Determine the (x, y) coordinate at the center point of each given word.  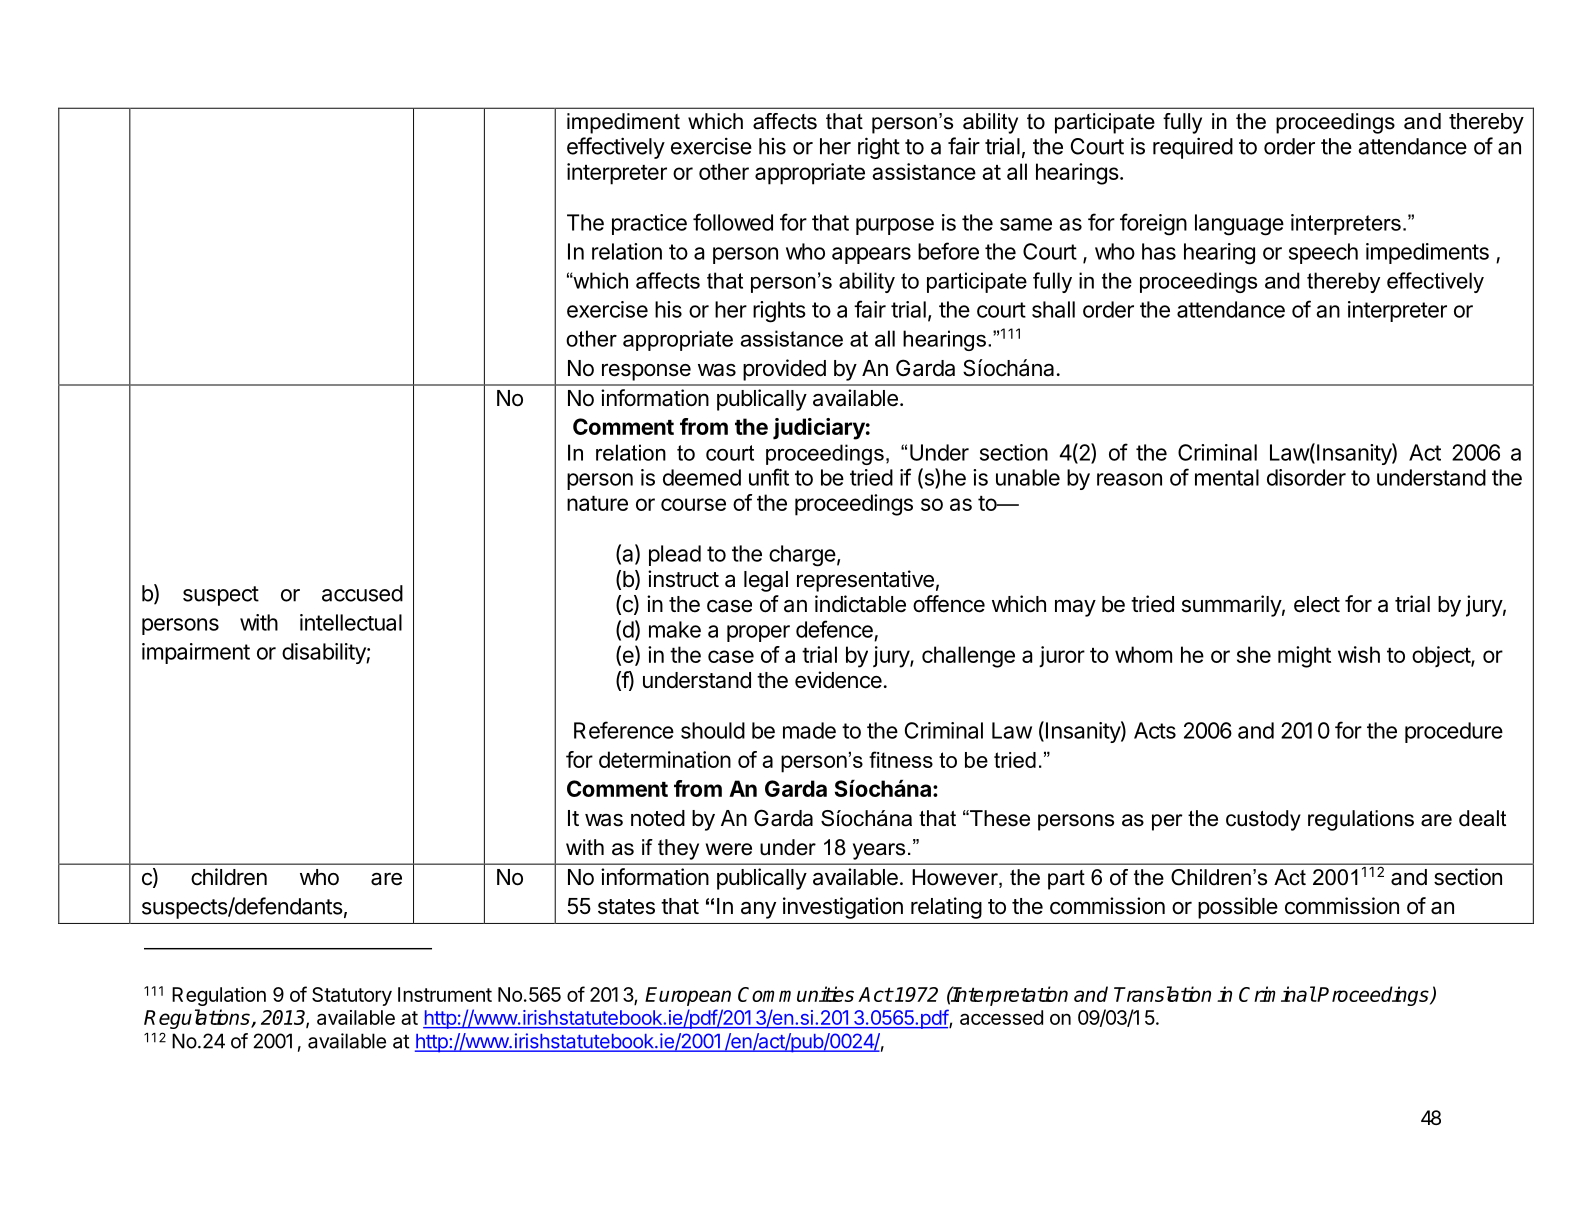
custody (1263, 820)
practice (649, 224)
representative (865, 581)
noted (658, 818)
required (1193, 148)
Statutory (352, 996)
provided (784, 370)
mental (1227, 477)
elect (1317, 604)
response (646, 372)
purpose (895, 226)
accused (362, 593)
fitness (901, 759)
